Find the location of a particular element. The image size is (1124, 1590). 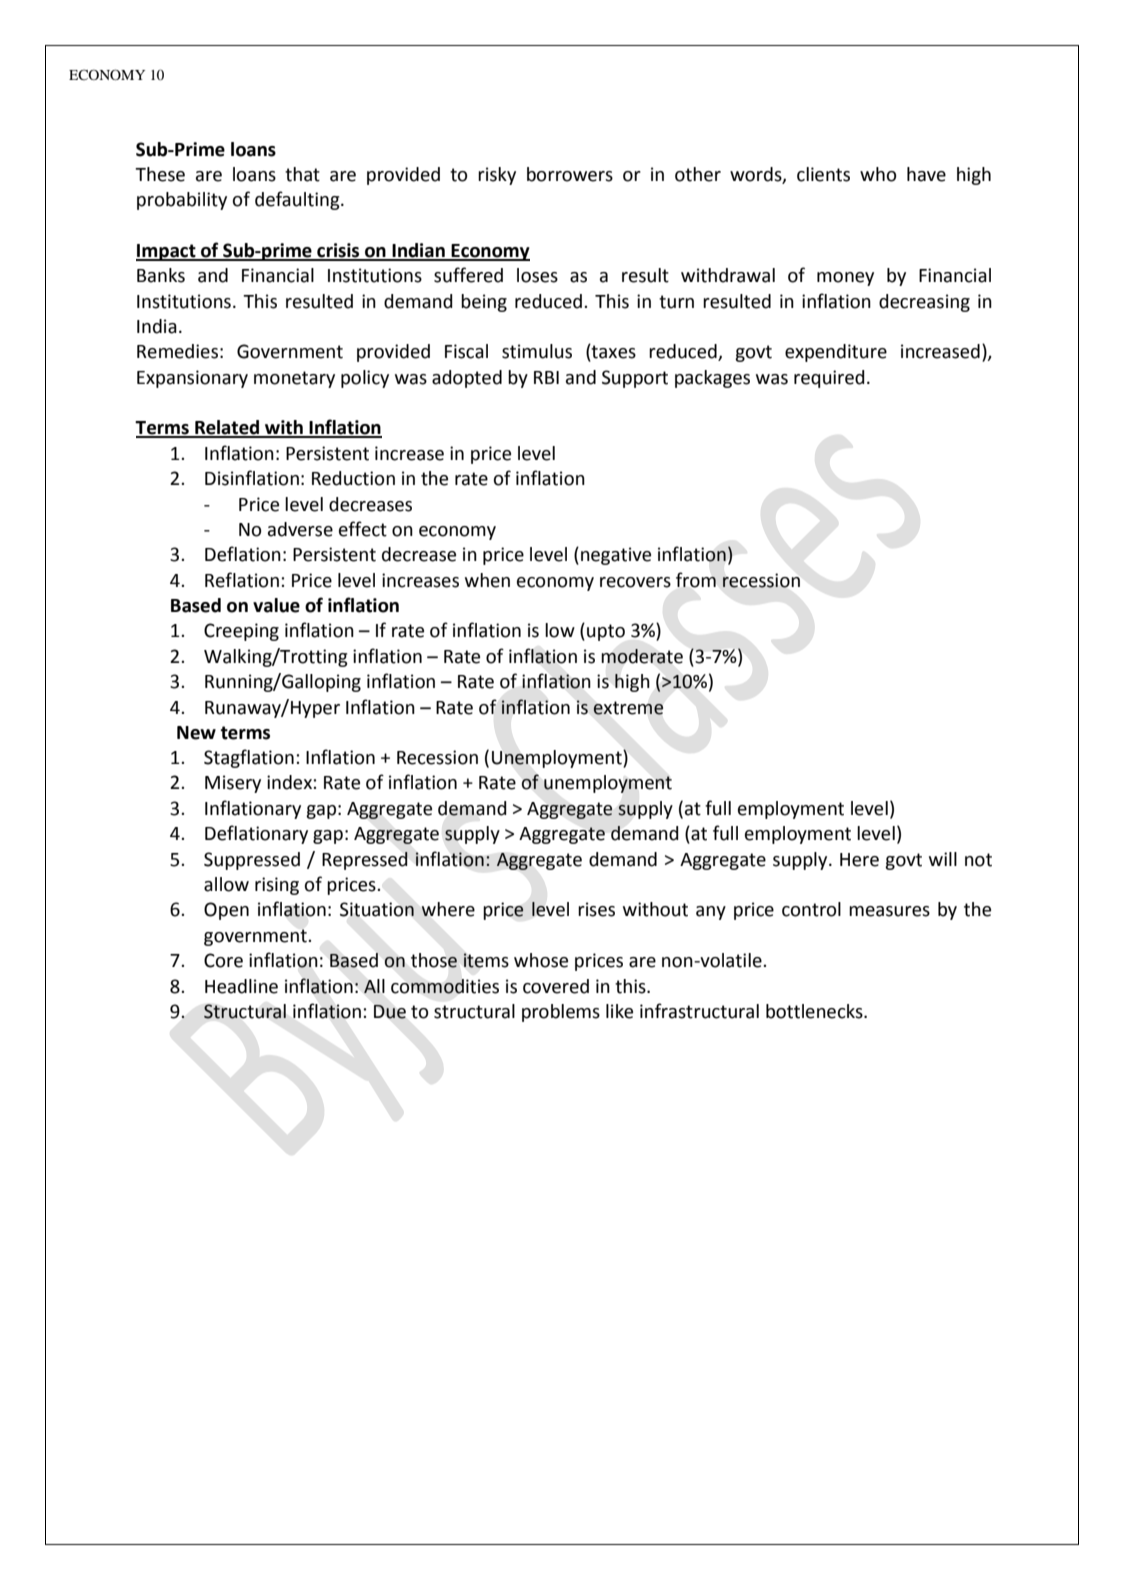

value is located at coordinates (276, 605).
